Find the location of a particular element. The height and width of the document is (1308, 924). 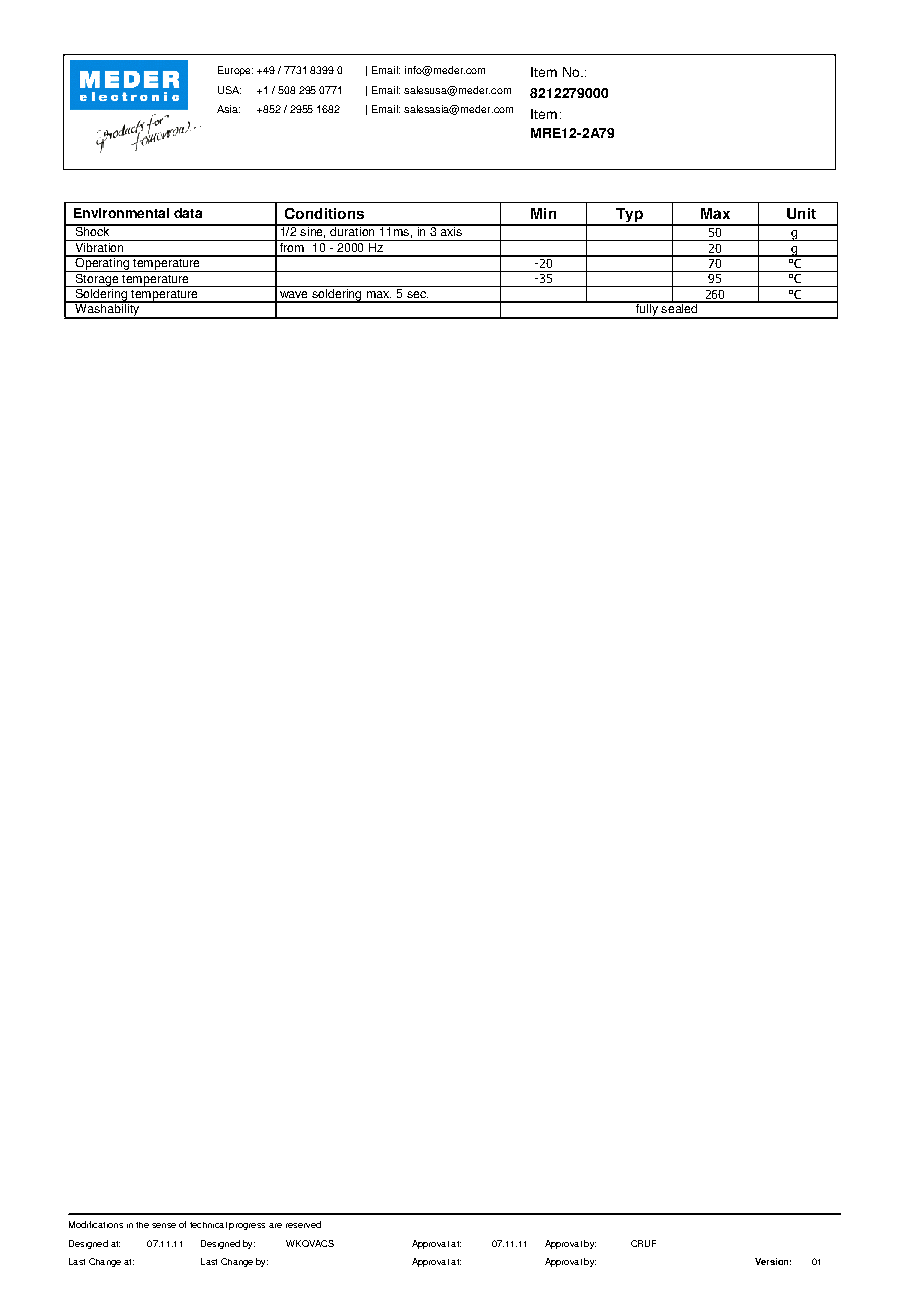

are is located at coordinates (275, 1225).
